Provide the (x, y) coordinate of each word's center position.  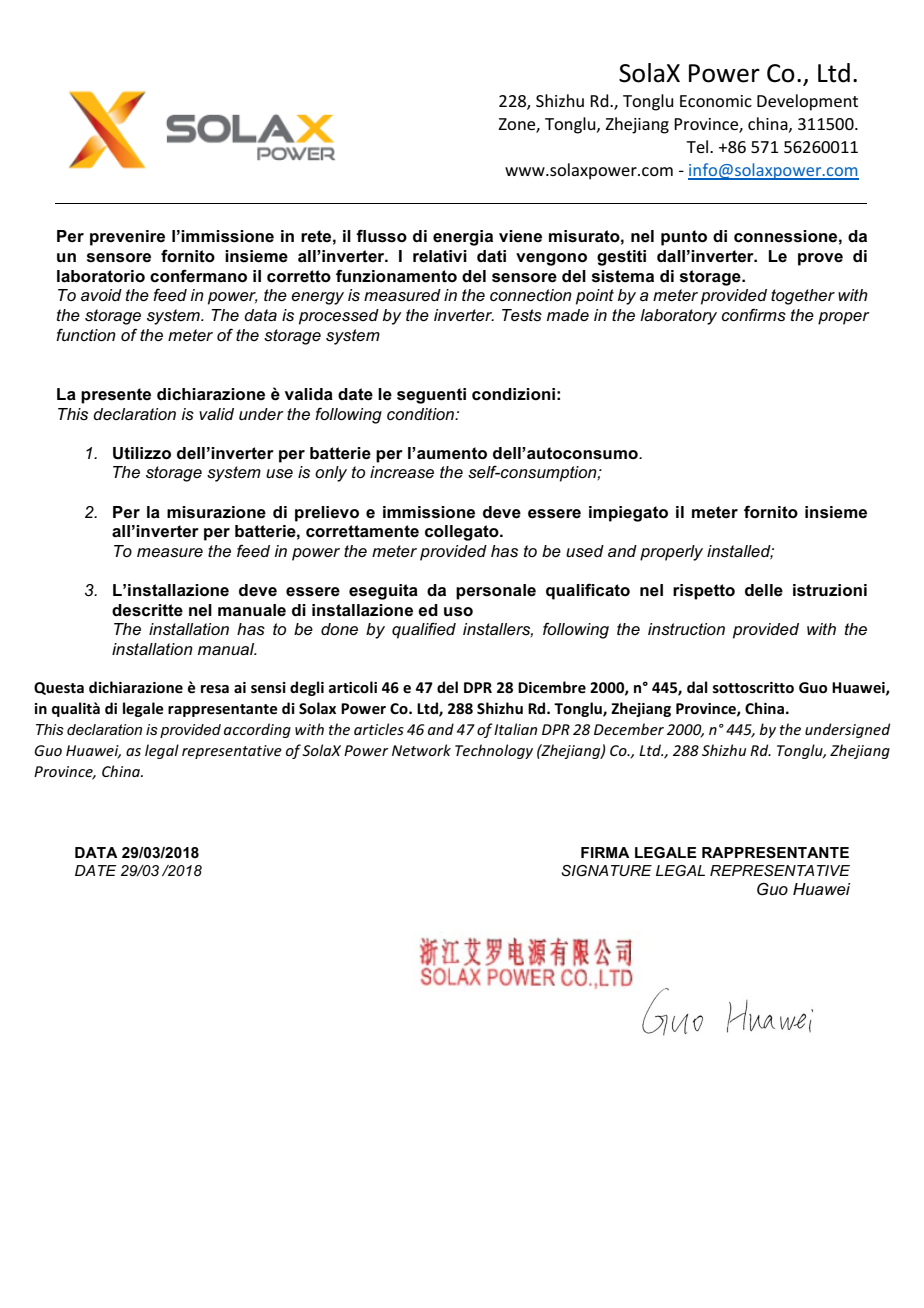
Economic (716, 101)
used (585, 551)
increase (402, 472)
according (257, 730)
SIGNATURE (606, 870)
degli (307, 688)
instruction (686, 629)
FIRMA (605, 852)
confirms (754, 315)
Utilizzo (142, 453)
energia (463, 238)
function (86, 334)
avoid (101, 295)
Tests (522, 315)
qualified (424, 630)
